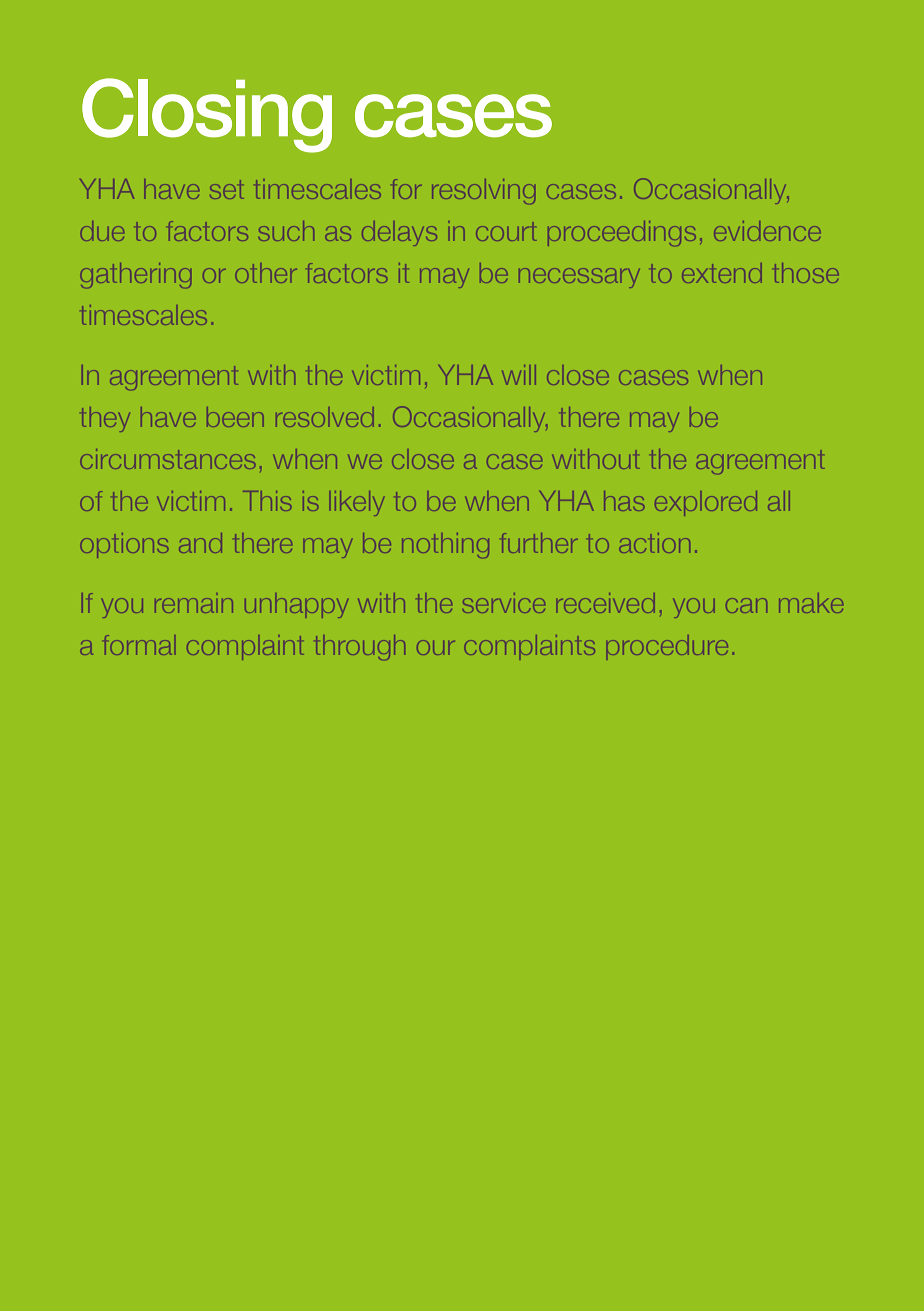 This page has width=924, height=1311. Describe the element at coordinates (767, 231) in the page. I see `evidence` at that location.
